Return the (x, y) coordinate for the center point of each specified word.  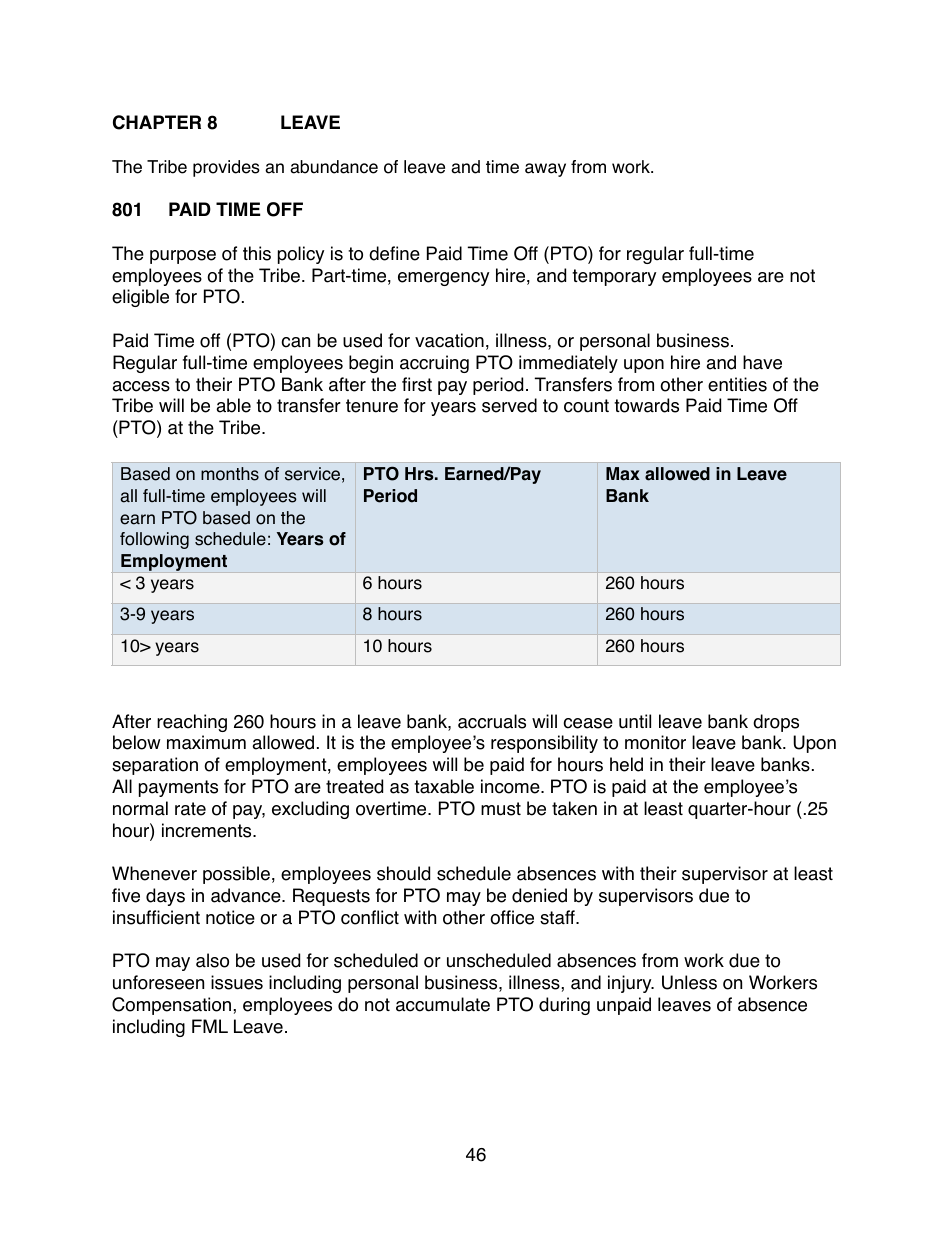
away (545, 170)
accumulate (443, 1004)
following (154, 540)
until (635, 721)
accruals (492, 721)
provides (226, 168)
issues (237, 982)
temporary (614, 277)
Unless (689, 982)
